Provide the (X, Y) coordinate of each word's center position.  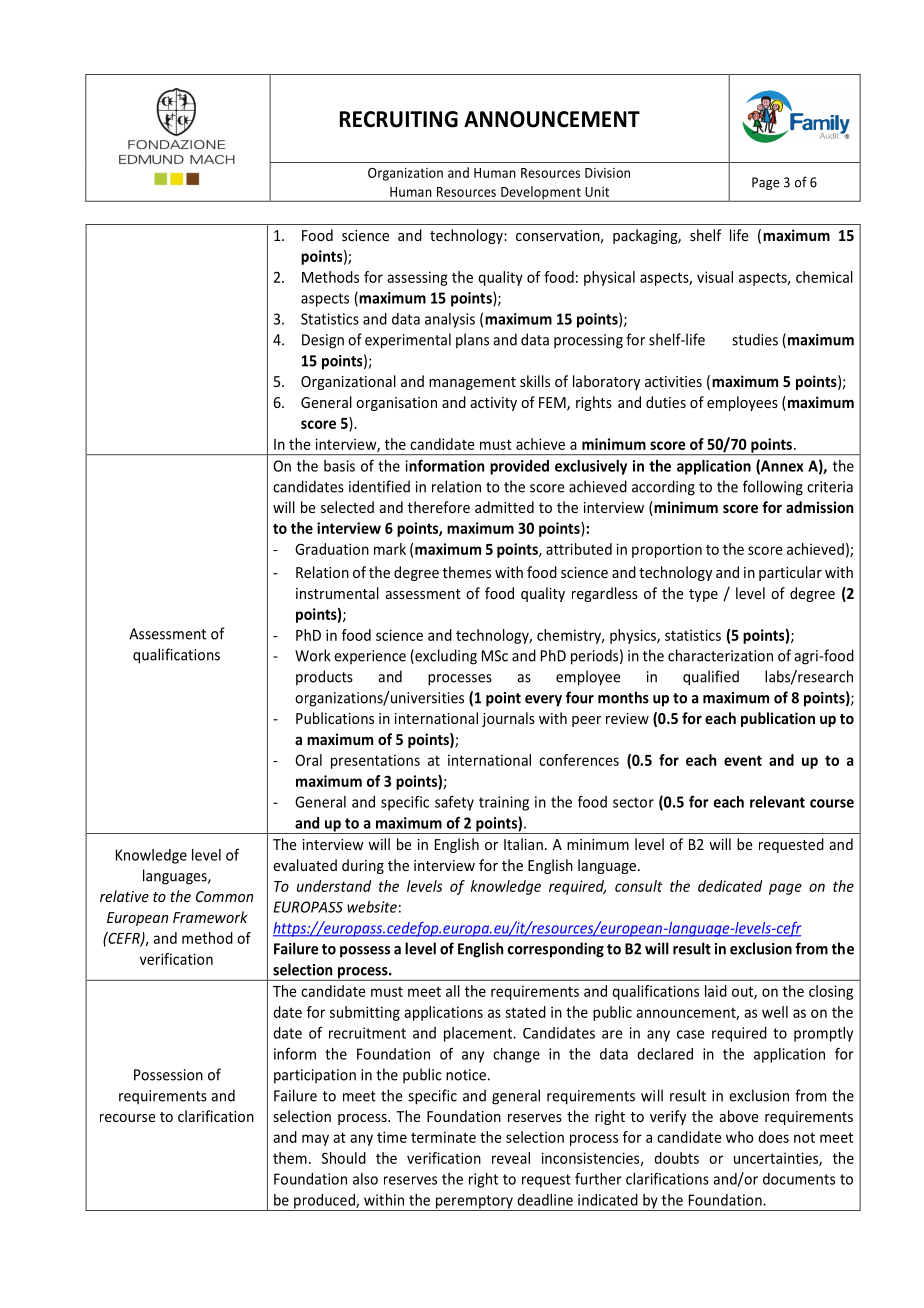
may (315, 1140)
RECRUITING (399, 119)
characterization (720, 655)
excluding (445, 657)
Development (541, 194)
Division (607, 173)
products (324, 678)
